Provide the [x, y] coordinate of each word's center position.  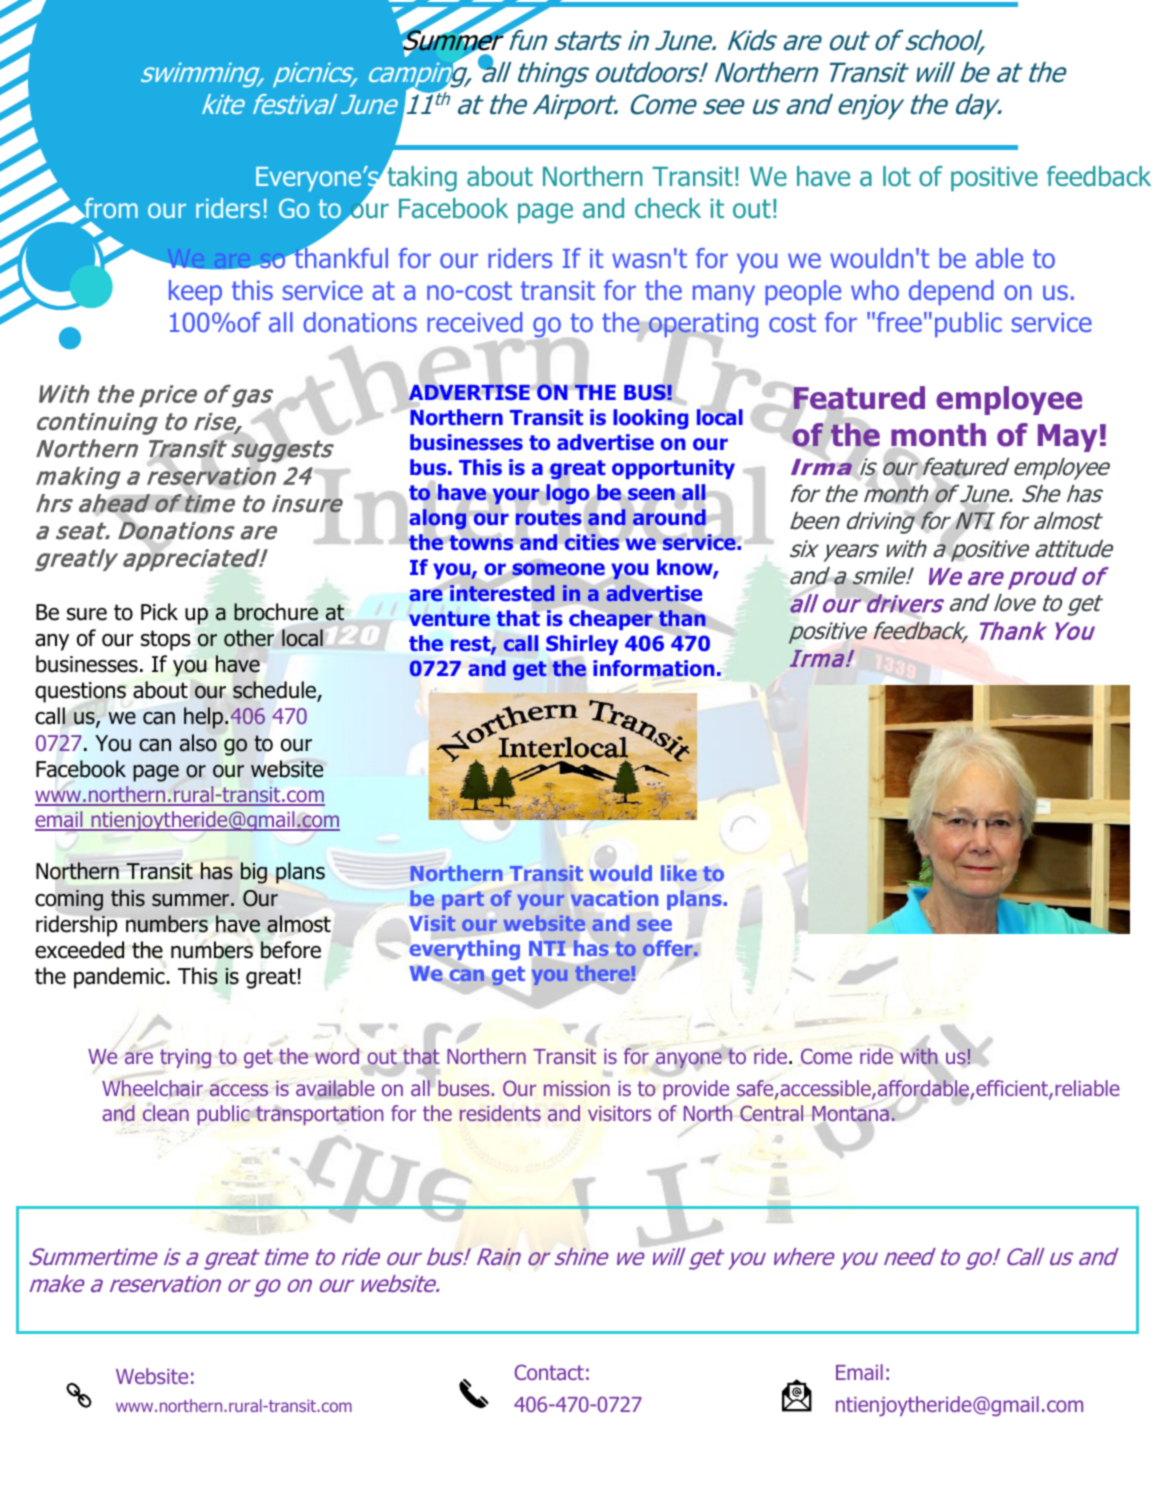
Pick [159, 612]
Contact [549, 1372]
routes [549, 519]
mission [577, 1088]
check [668, 208]
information [654, 668]
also [198, 743]
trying [185, 1058]
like [679, 873]
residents [500, 1113]
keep [195, 292]
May [1067, 438]
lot [897, 176]
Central [771, 1113]
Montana [850, 1114]
